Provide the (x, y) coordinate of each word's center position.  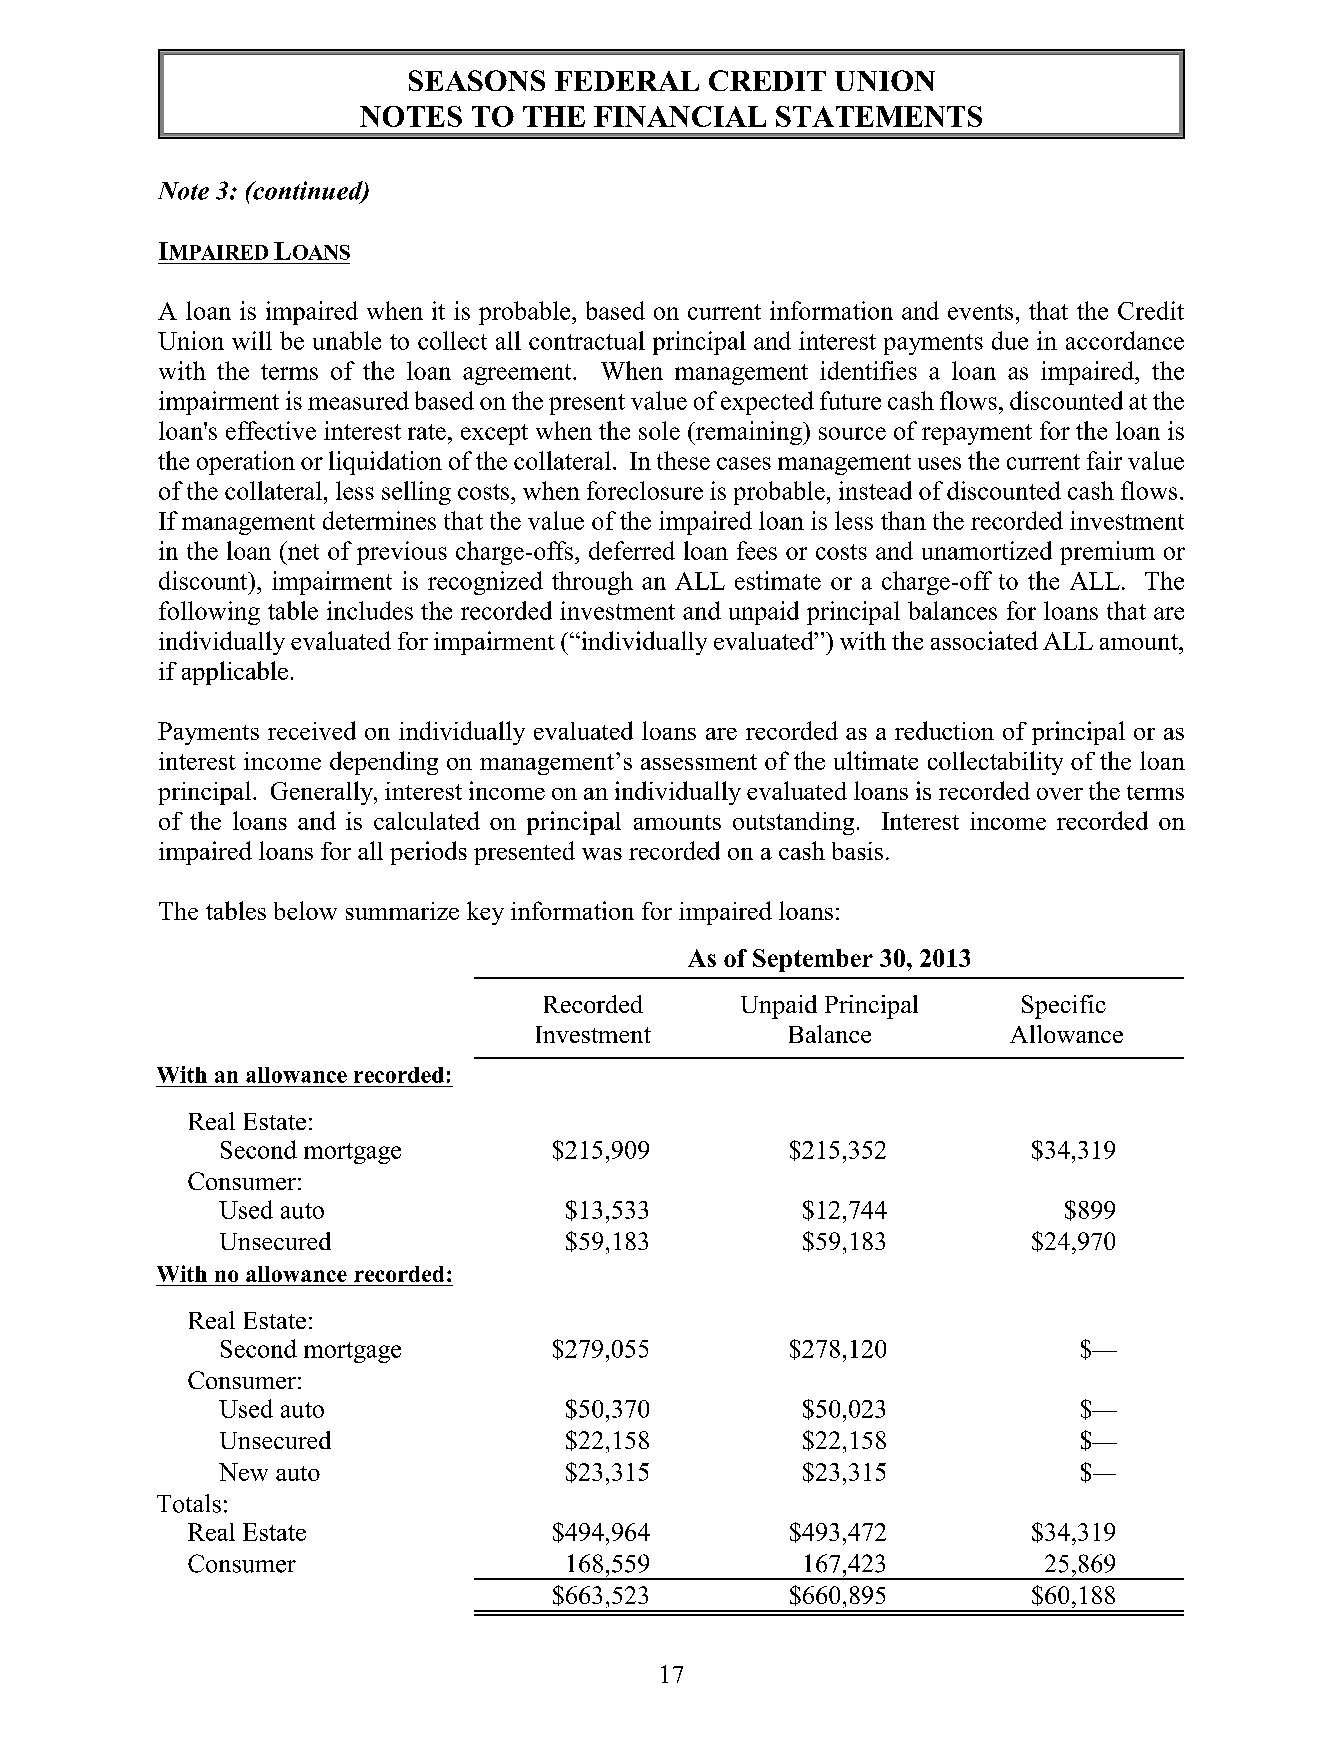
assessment (699, 762)
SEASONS (477, 80)
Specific (1064, 1007)
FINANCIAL (680, 116)
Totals (189, 1503)
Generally (323, 793)
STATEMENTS (879, 116)
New (243, 1472)
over (1060, 794)
